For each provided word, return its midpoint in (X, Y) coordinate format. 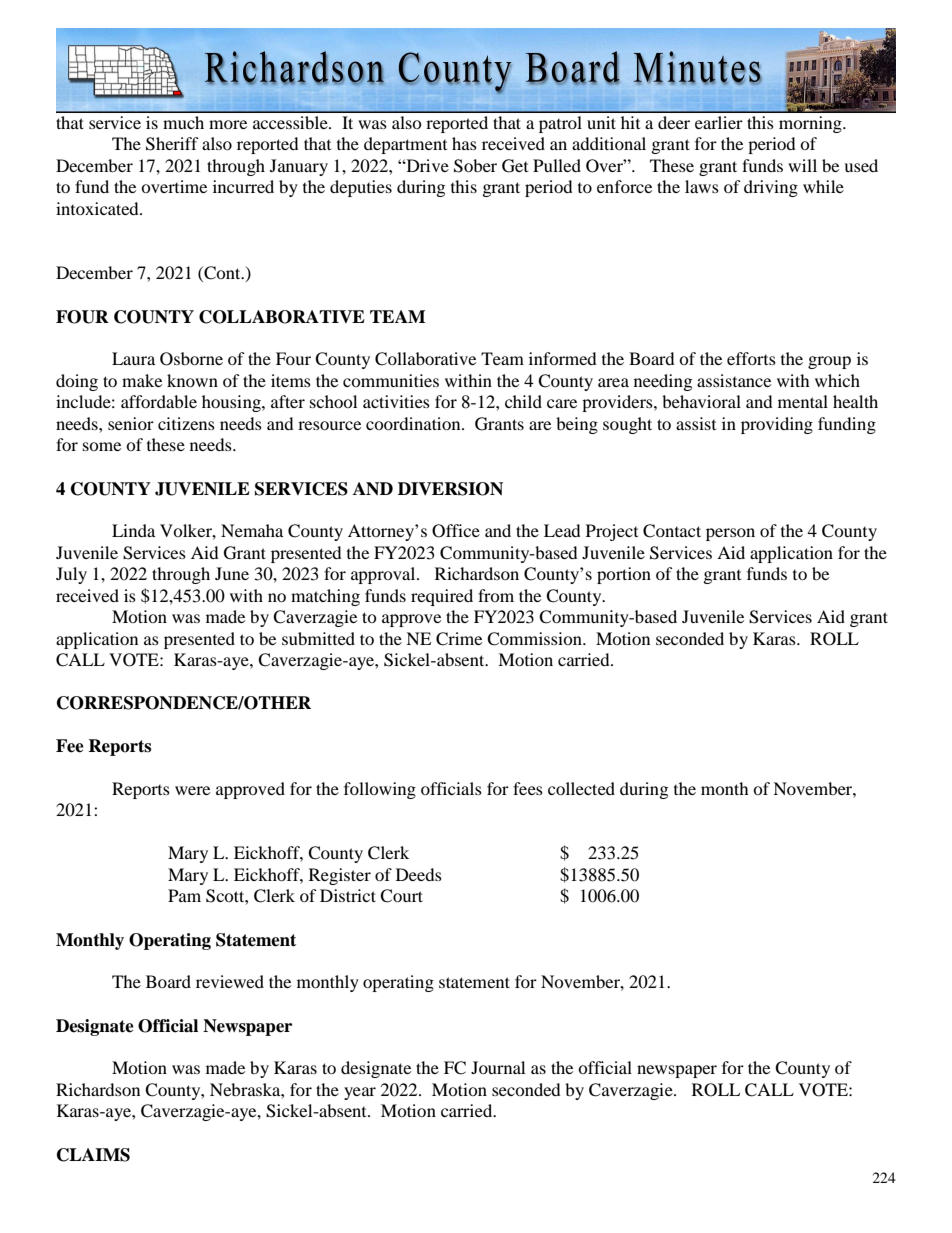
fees (528, 788)
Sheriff (172, 144)
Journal (498, 1067)
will (802, 165)
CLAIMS (93, 1155)
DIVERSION (450, 489)
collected (581, 788)
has (464, 143)
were (192, 790)
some (102, 446)
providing (777, 425)
